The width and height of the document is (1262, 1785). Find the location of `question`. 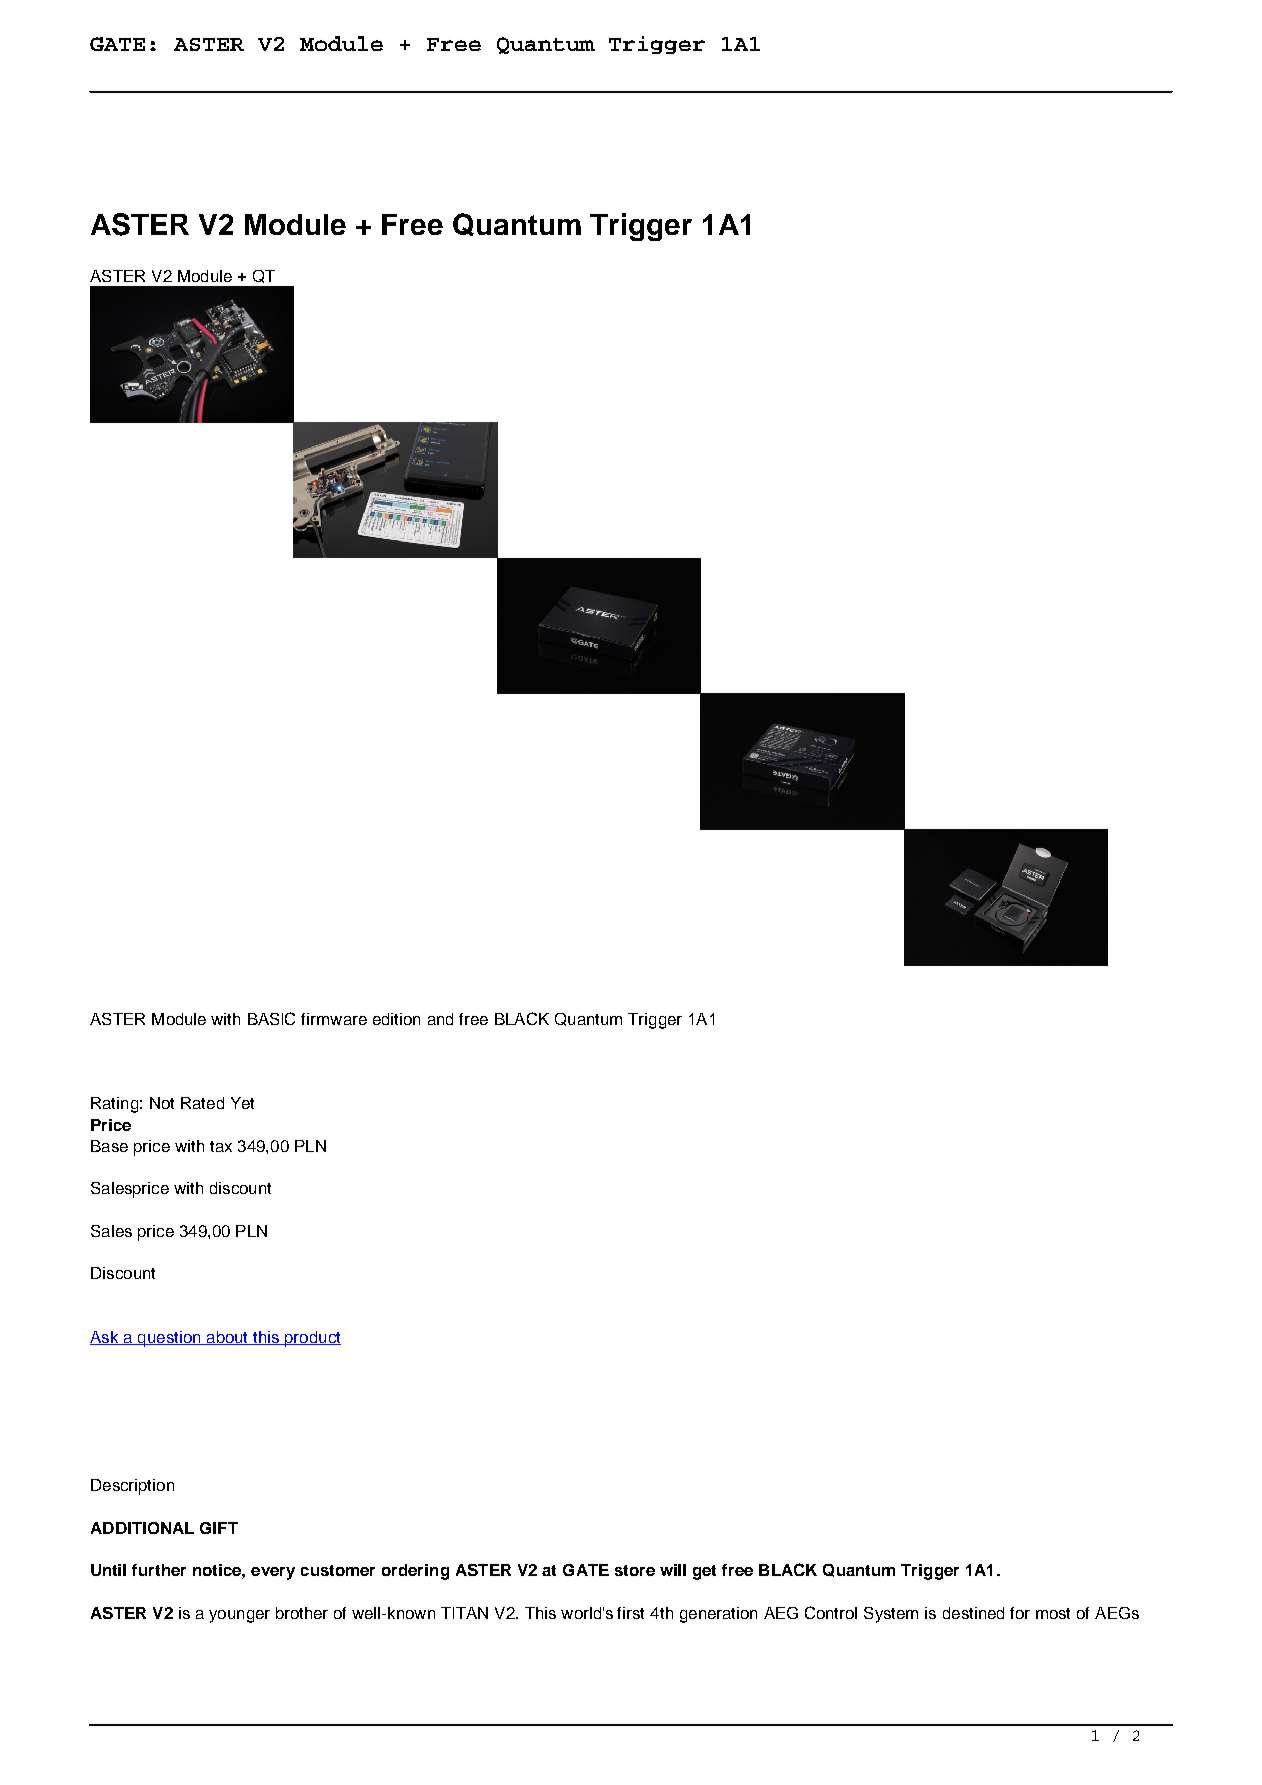

question is located at coordinates (169, 1339).
